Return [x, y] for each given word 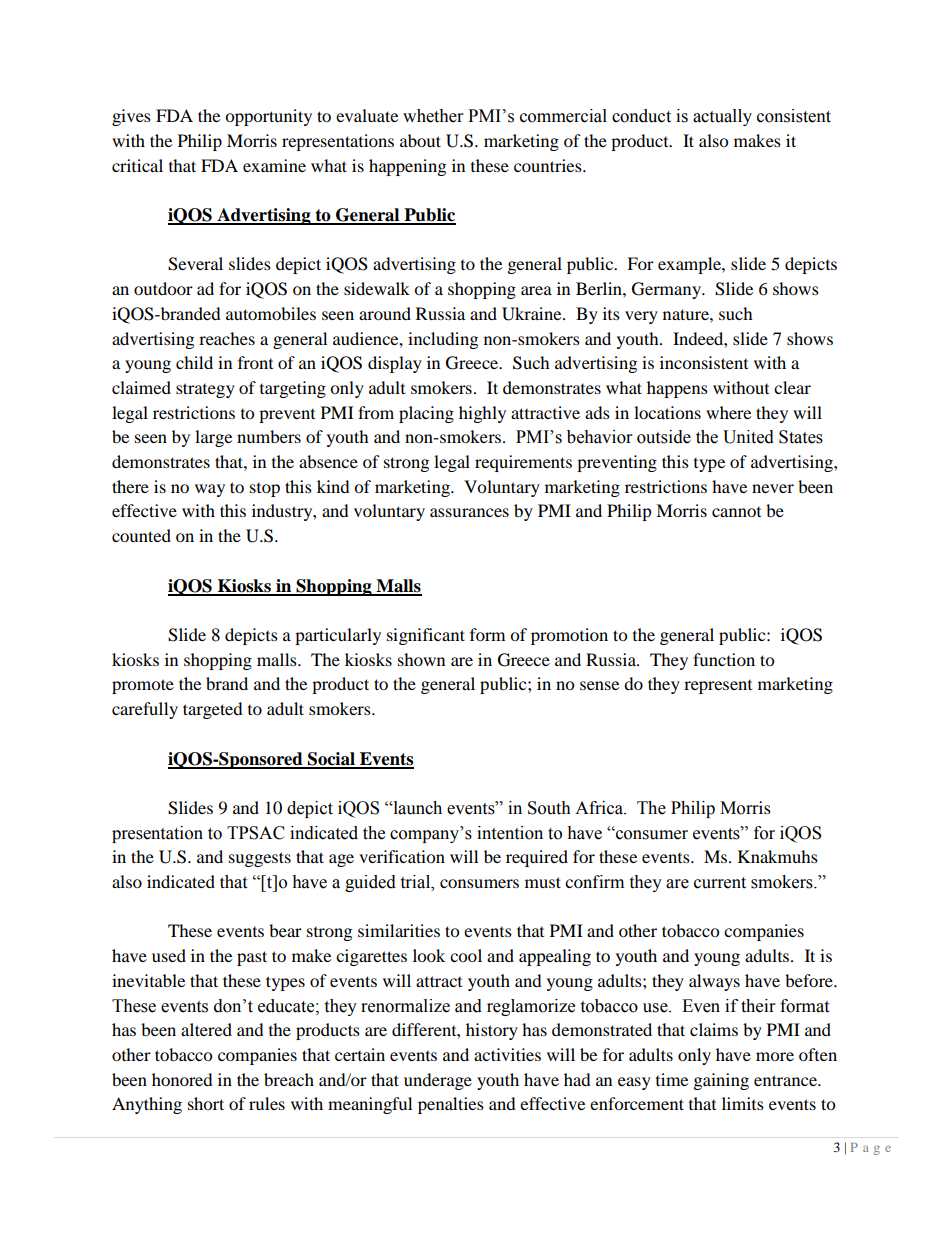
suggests [260, 859]
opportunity [268, 117]
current [720, 883]
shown [421, 659]
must [543, 882]
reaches [227, 338]
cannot [736, 512]
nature [687, 314]
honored [182, 1079]
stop [265, 490]
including [443, 340]
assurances [469, 512]
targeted [213, 710]
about [420, 140]
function [724, 659]
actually [722, 117]
